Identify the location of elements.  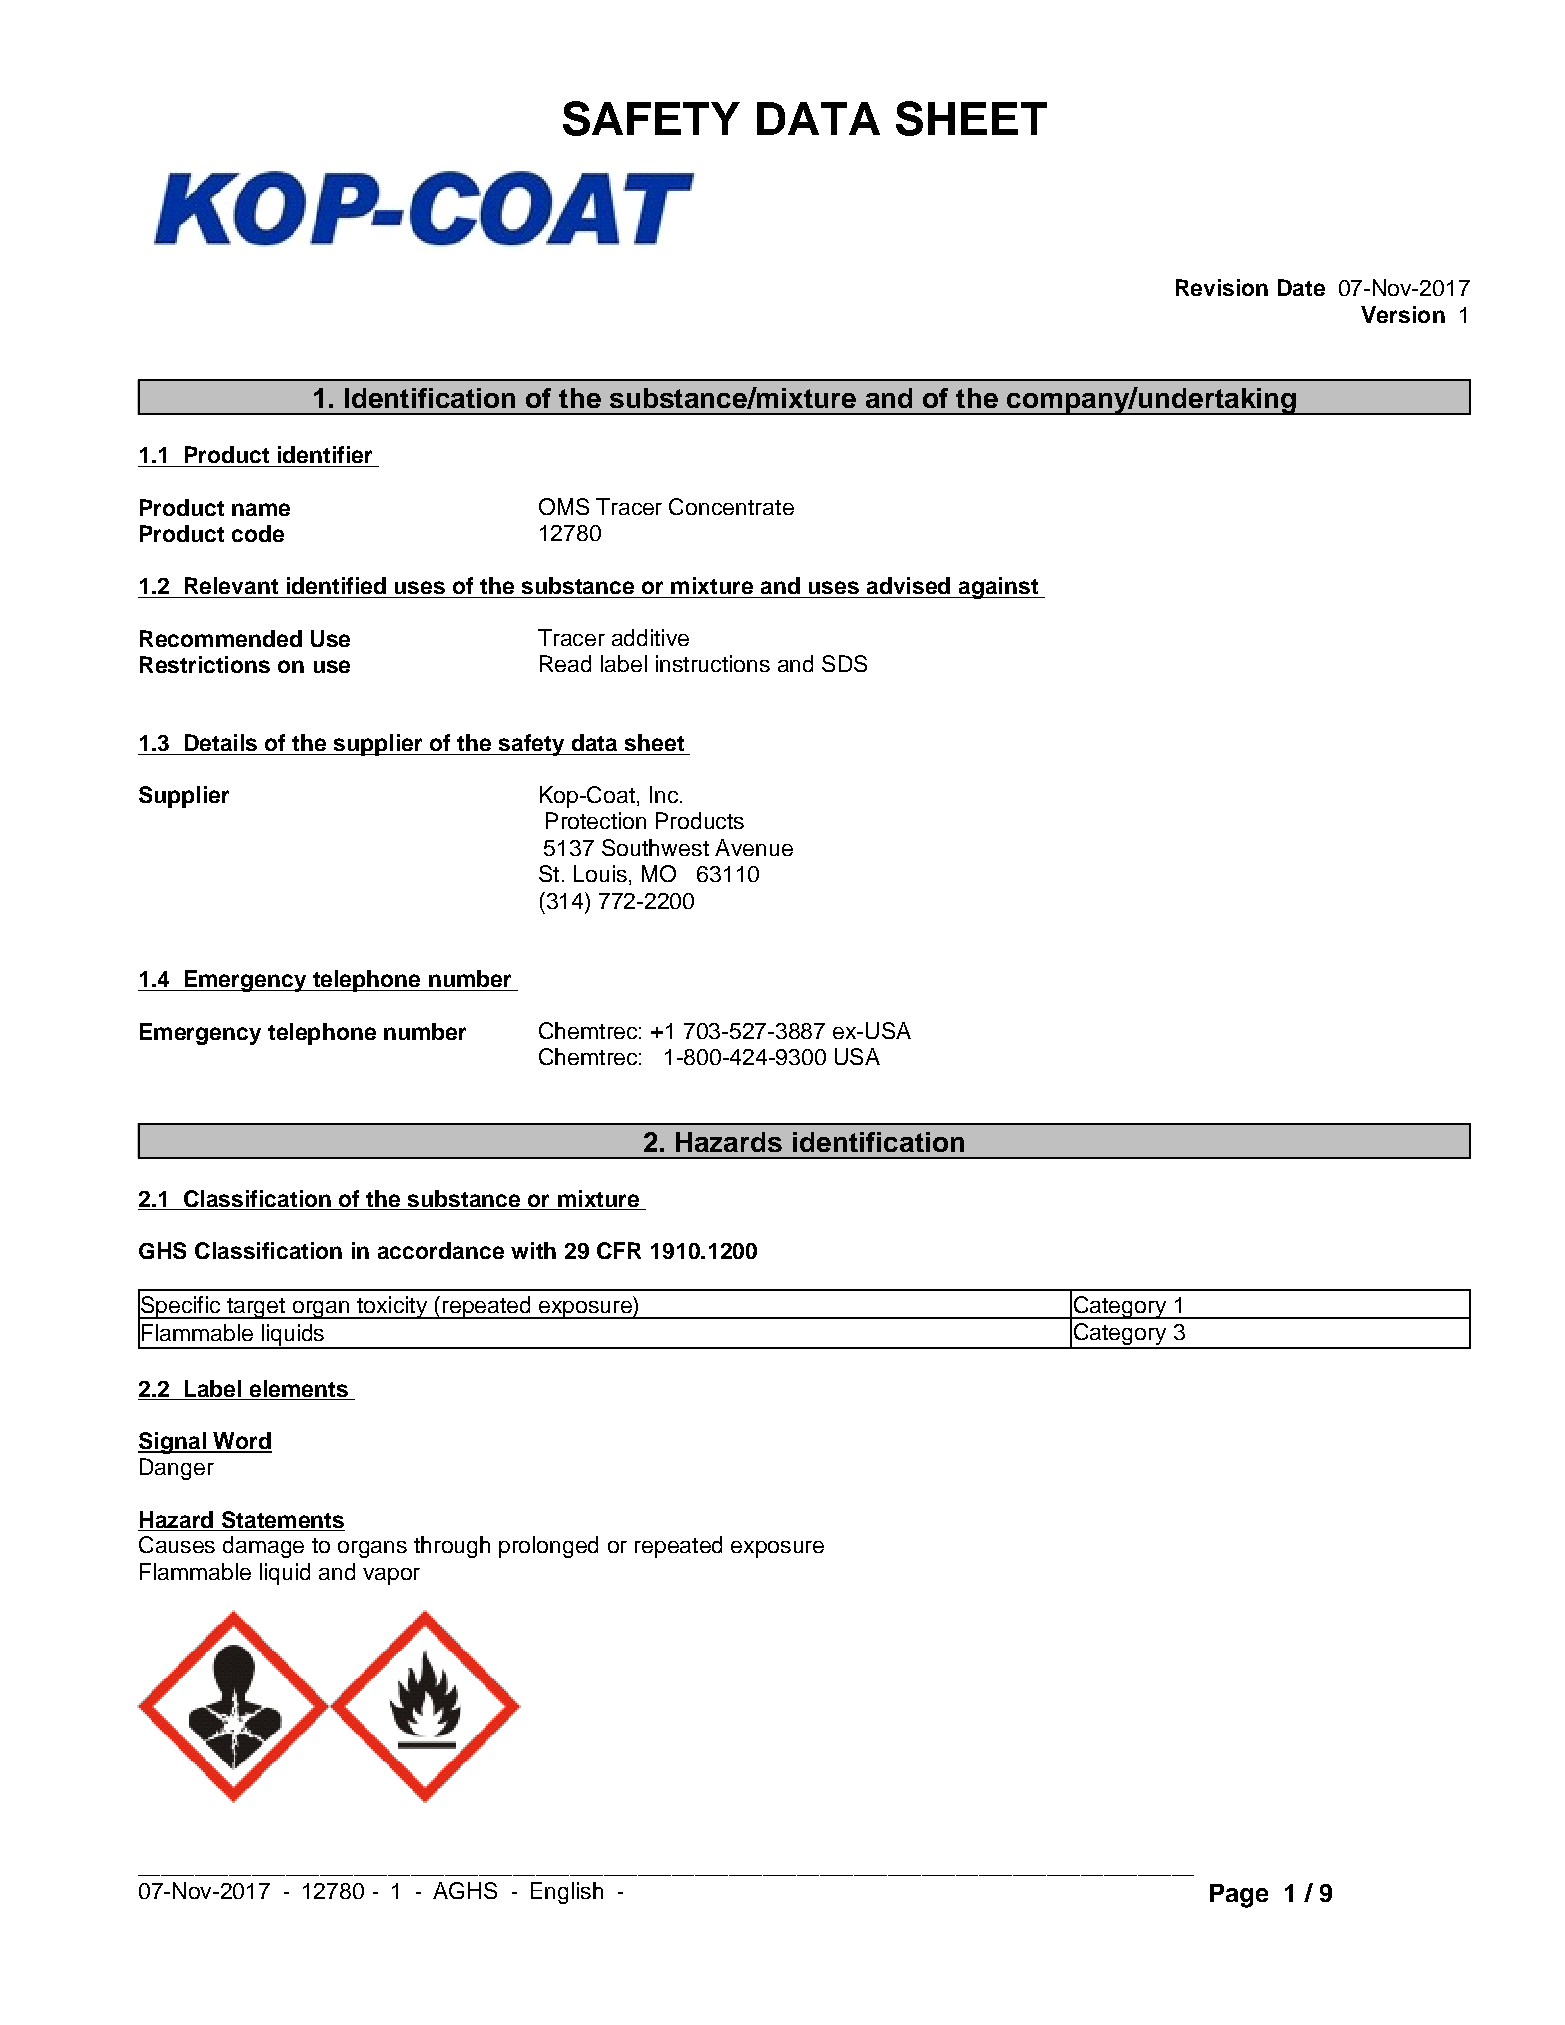
(299, 1388).
